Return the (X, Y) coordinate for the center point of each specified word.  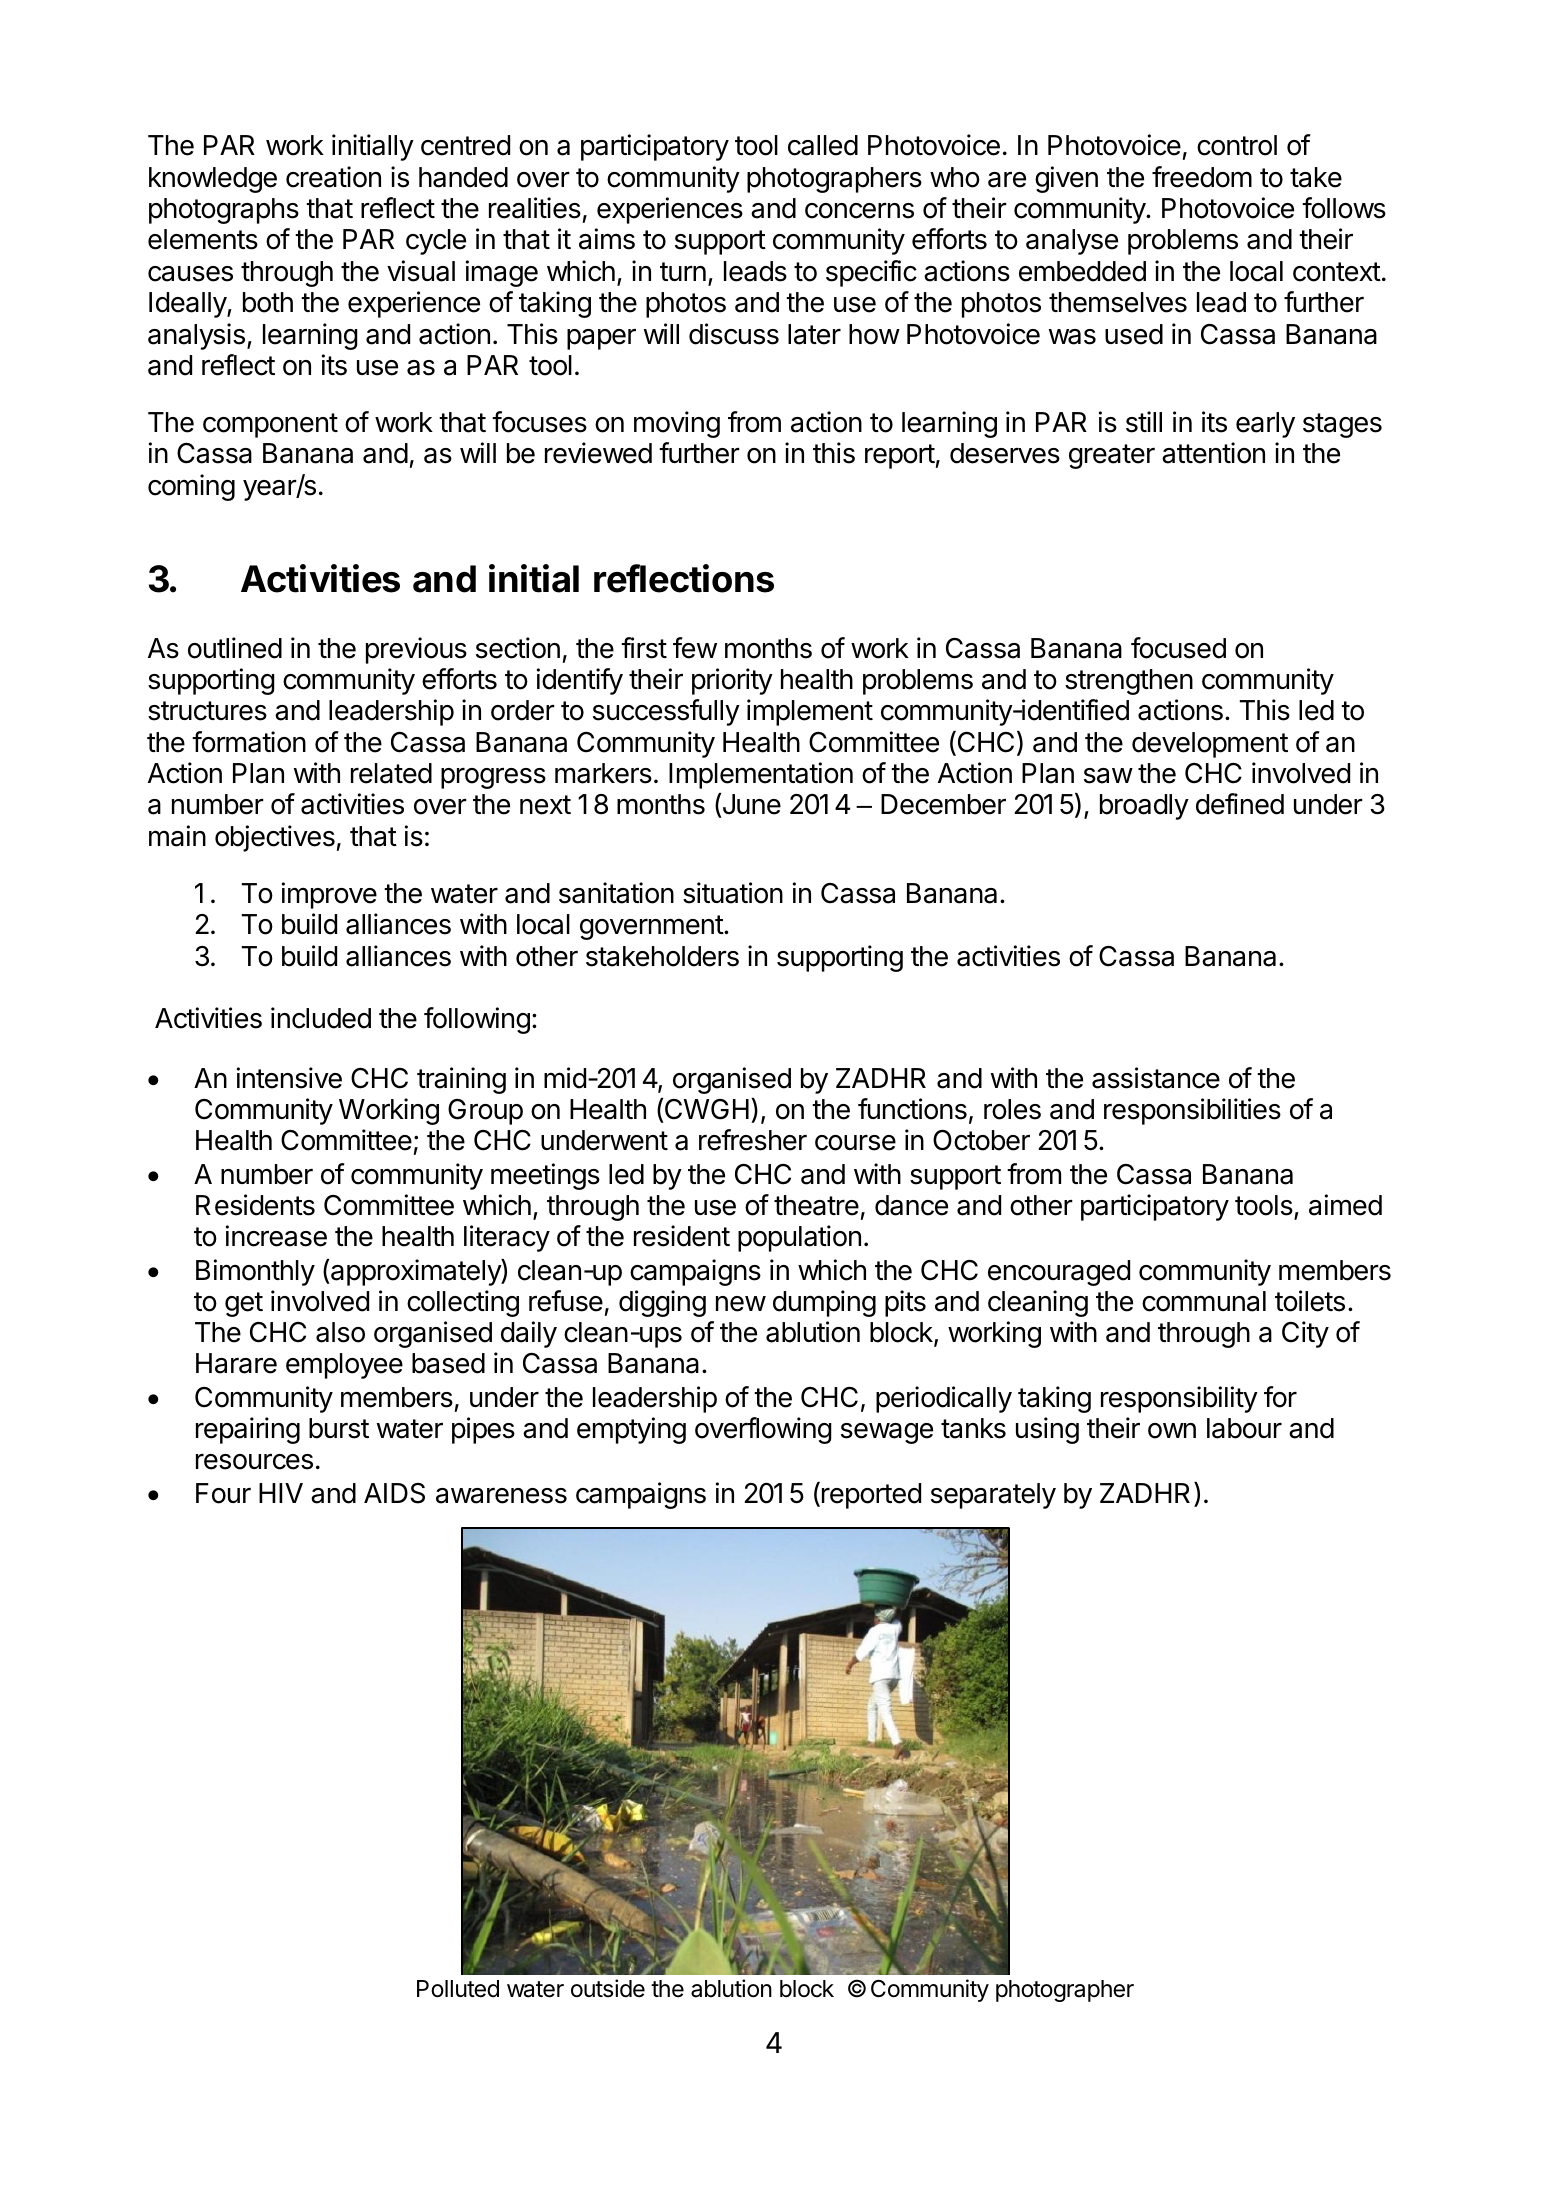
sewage (887, 1433)
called (823, 145)
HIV (281, 1493)
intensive (289, 1078)
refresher (753, 1140)
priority (732, 681)
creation (333, 177)
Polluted (458, 1989)
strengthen (1129, 682)
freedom (1202, 177)
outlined (235, 648)
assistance (1156, 1078)
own (1172, 1431)
